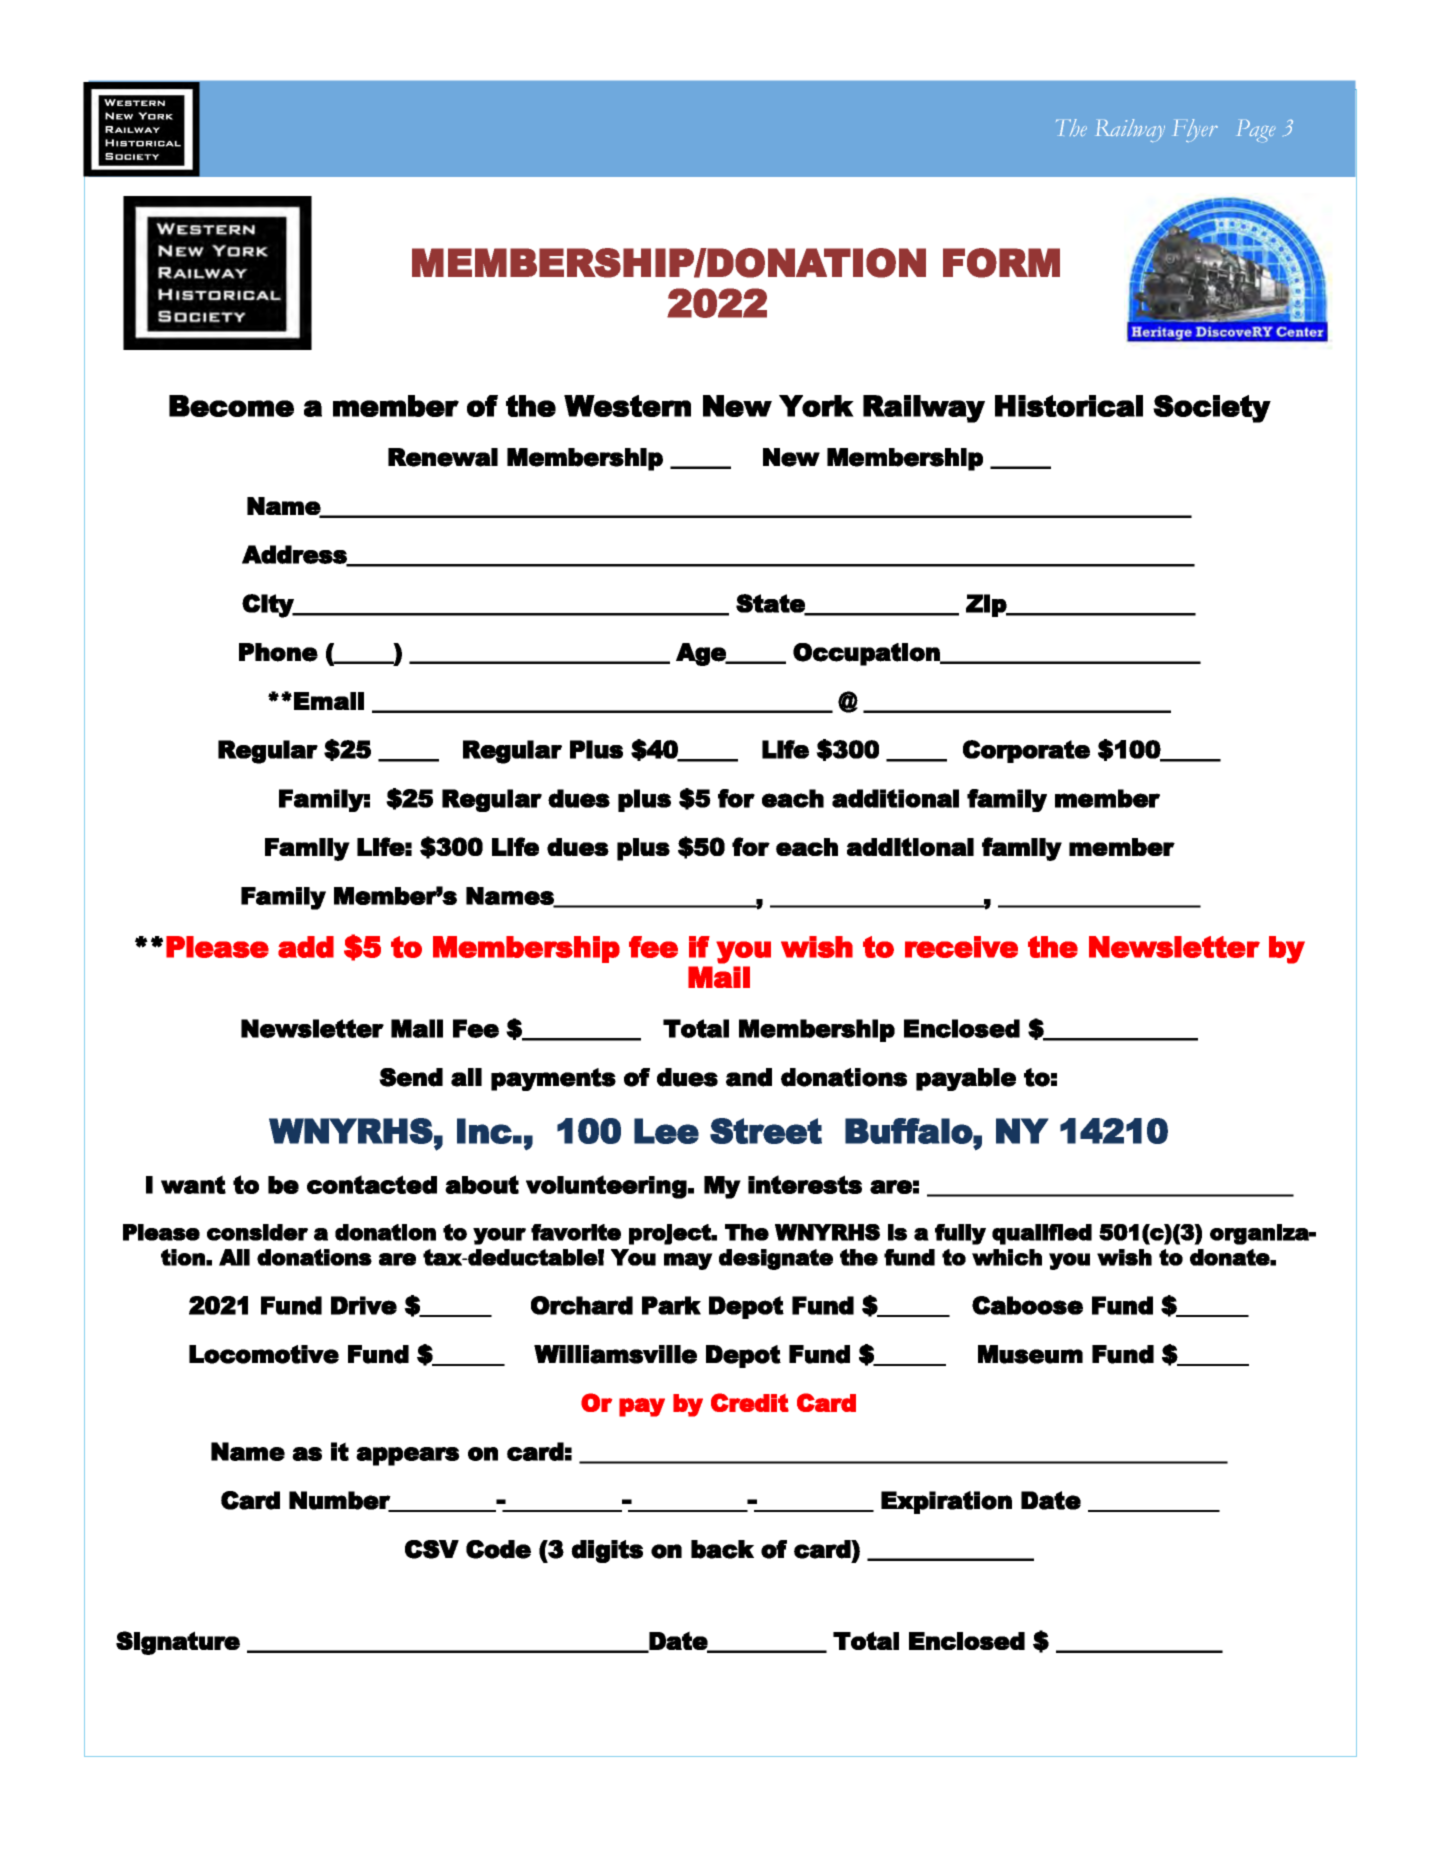 Image resolution: width=1441 pixels, height=1864 pixels. Describe the element at coordinates (411, 1077) in the image. I see `Send` at that location.
